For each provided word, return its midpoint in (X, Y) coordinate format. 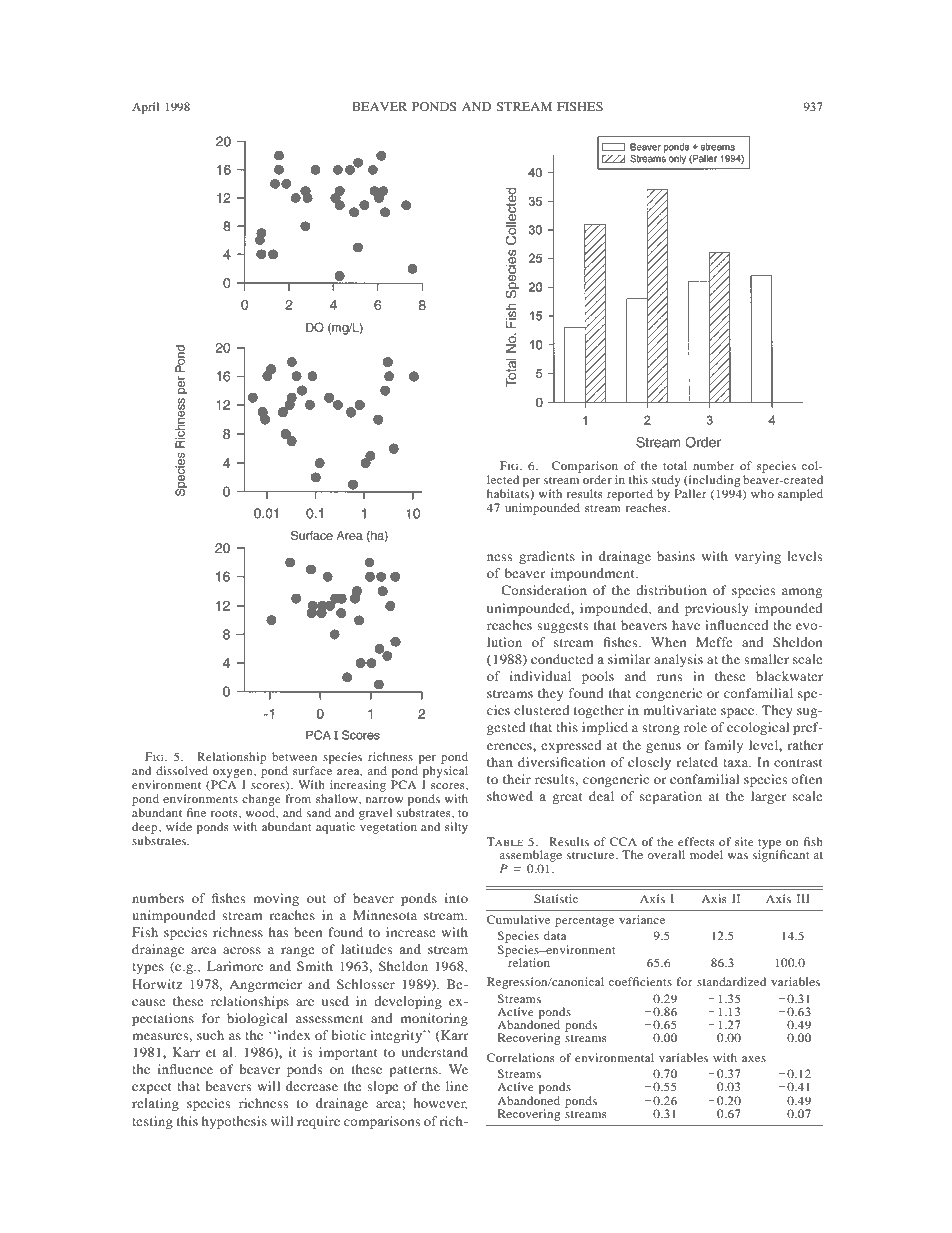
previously (717, 609)
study (666, 481)
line (457, 1086)
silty (456, 828)
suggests (562, 627)
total (675, 465)
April (145, 108)
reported (630, 495)
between (294, 756)
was (738, 856)
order (597, 479)
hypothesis (234, 1122)
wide (179, 826)
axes (754, 1059)
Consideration (544, 590)
